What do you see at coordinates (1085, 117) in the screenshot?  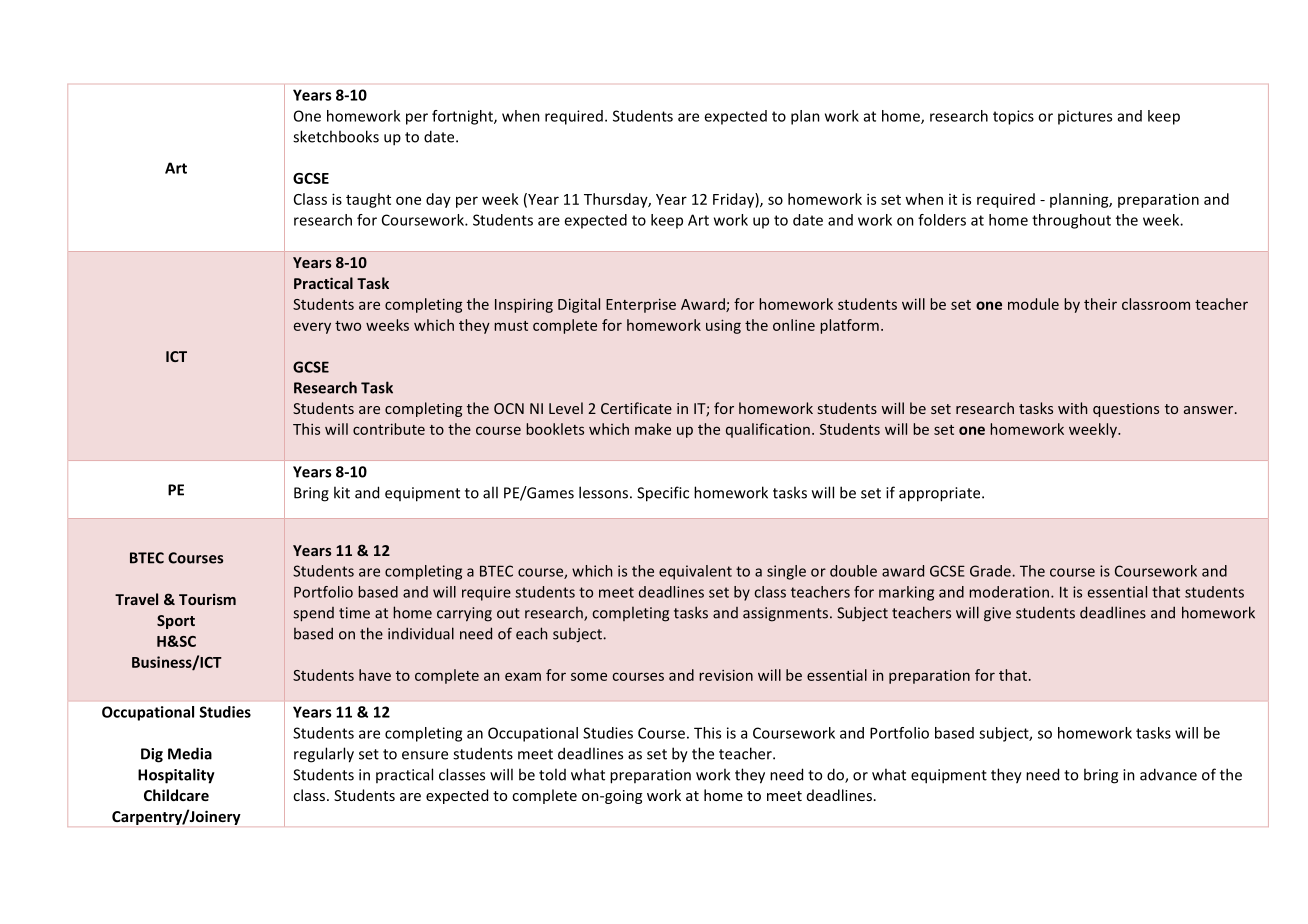 I see `pictures` at bounding box center [1085, 117].
